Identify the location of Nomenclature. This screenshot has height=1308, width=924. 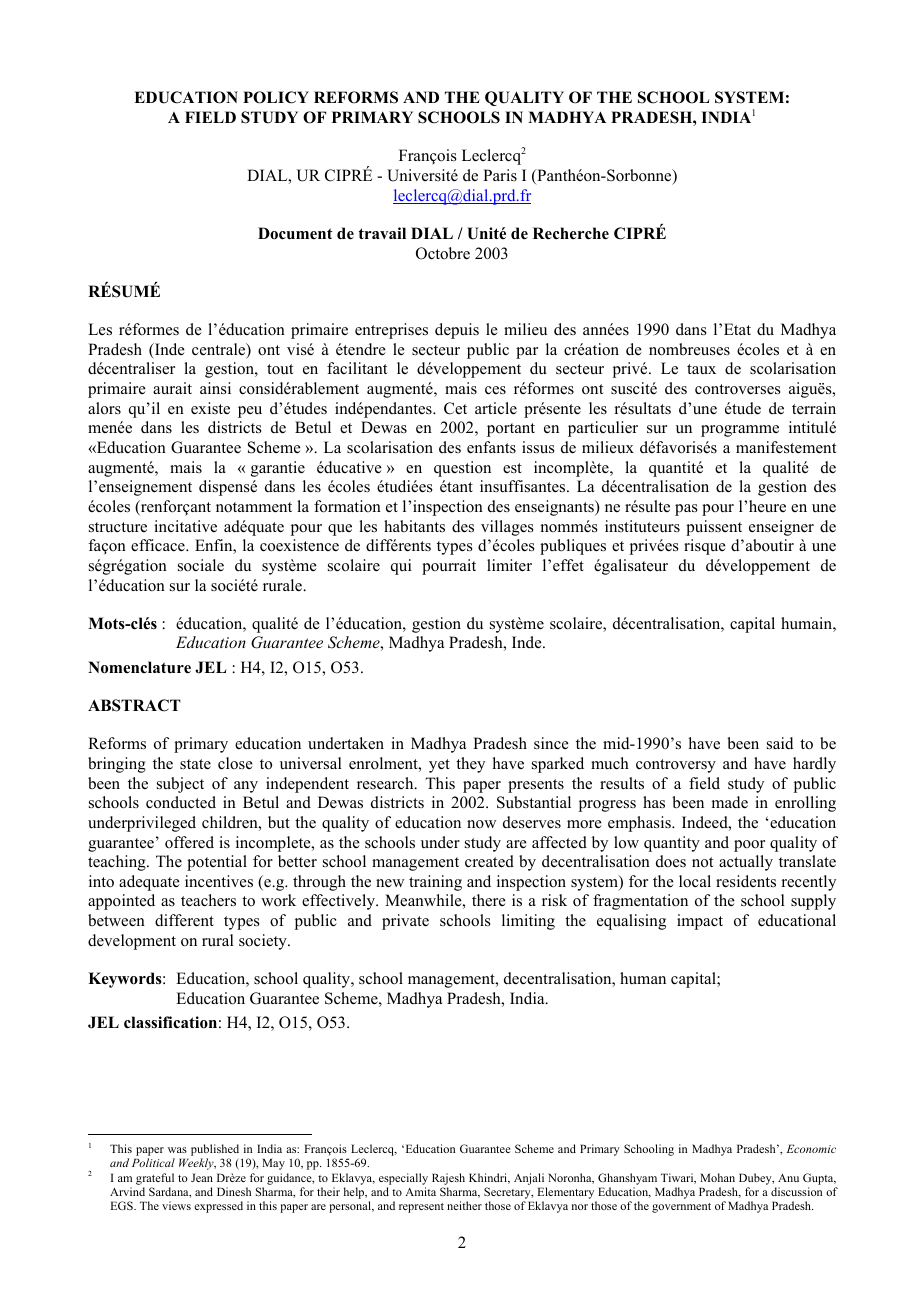
(139, 667).
